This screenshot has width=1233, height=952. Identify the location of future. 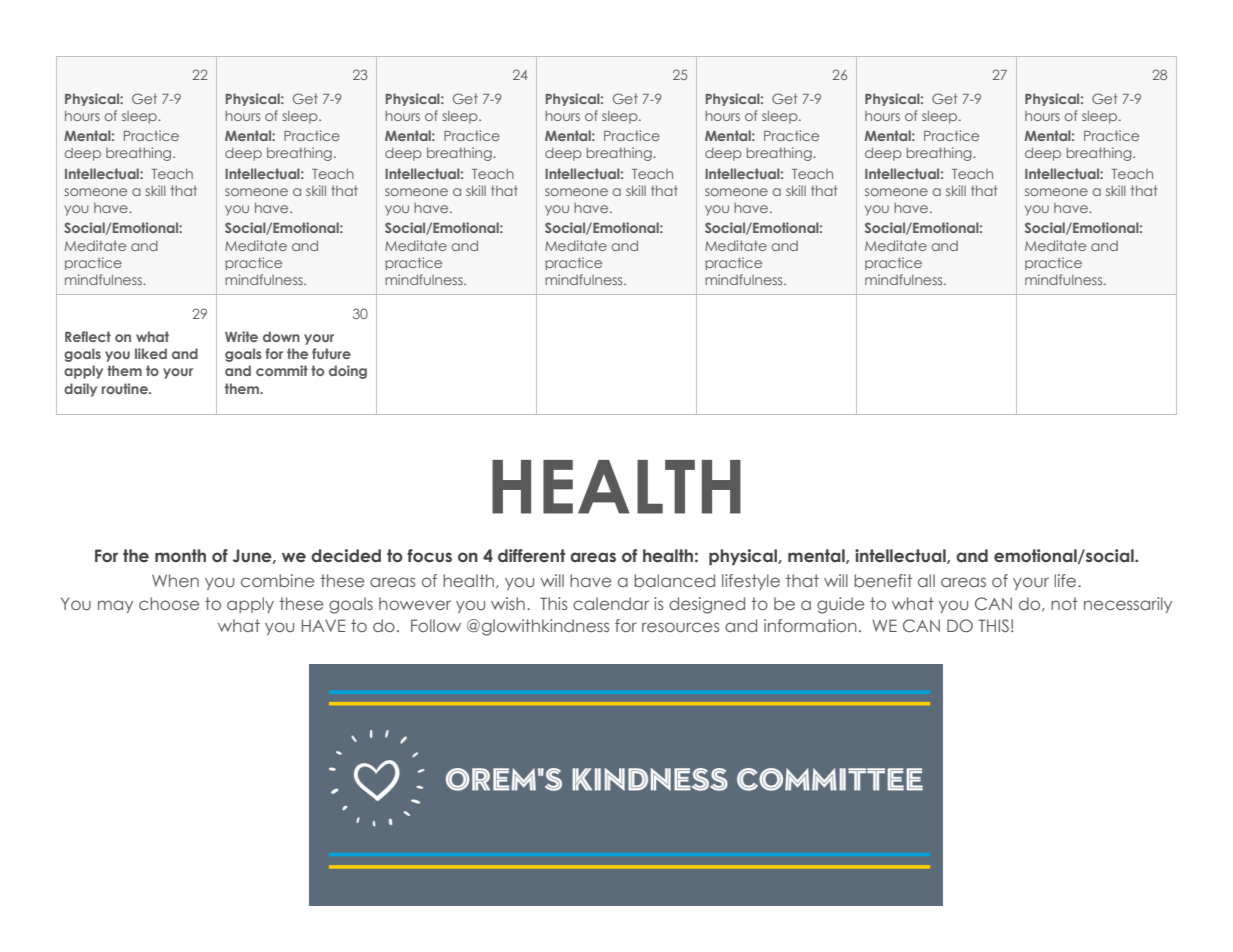
(331, 353).
